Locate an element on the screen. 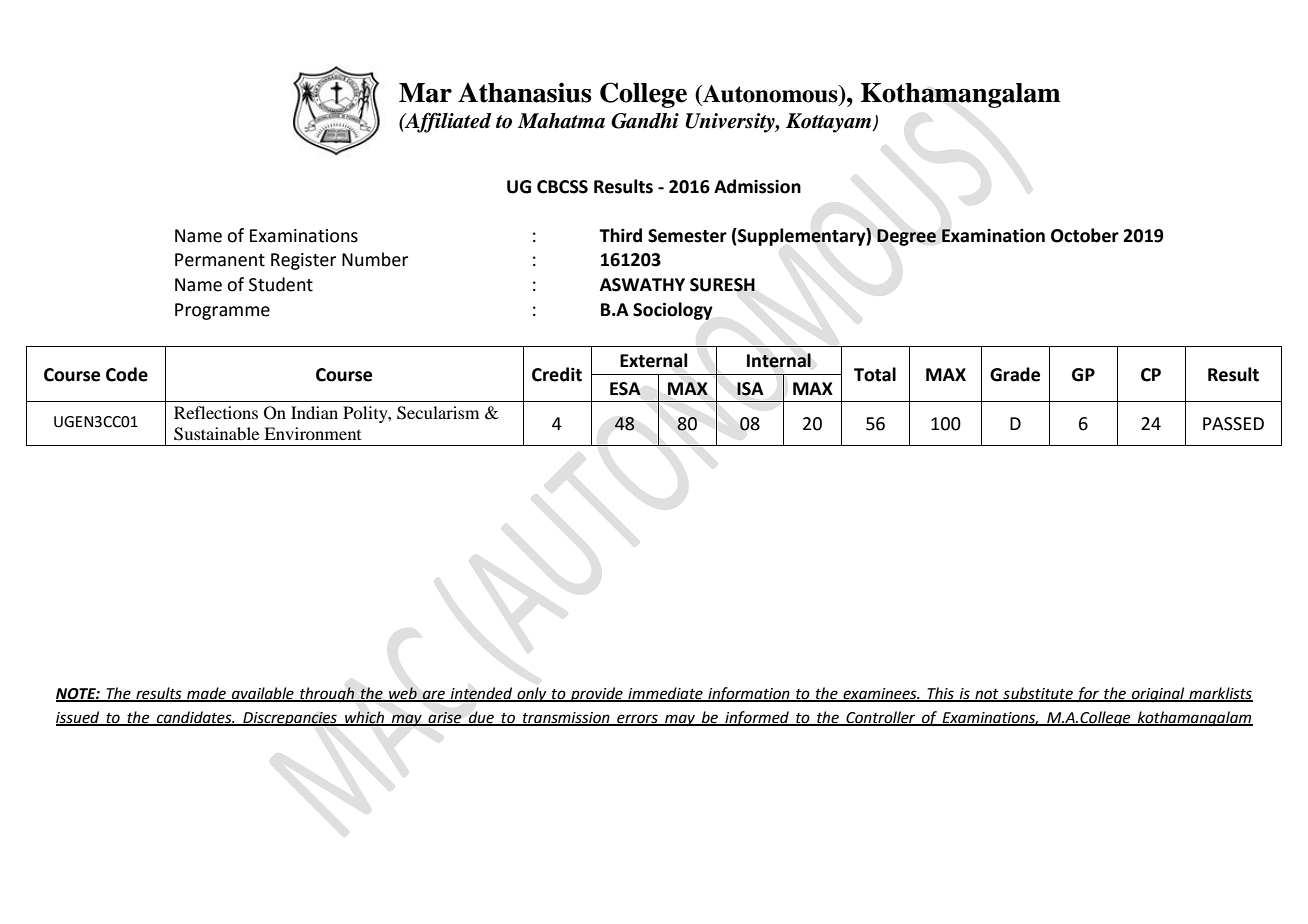  made is located at coordinates (206, 694).
